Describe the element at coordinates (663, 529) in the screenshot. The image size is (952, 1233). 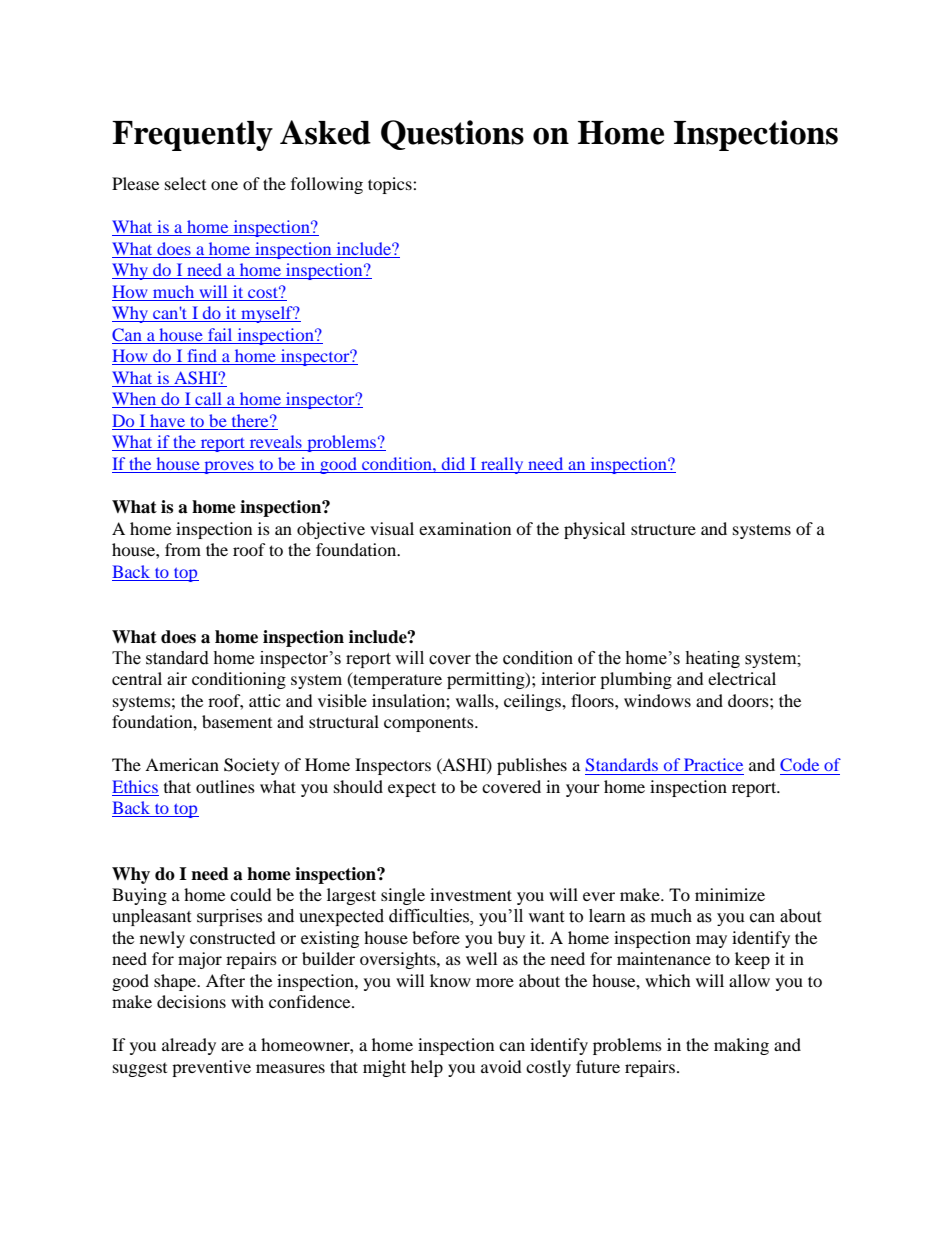
I see `structure` at that location.
